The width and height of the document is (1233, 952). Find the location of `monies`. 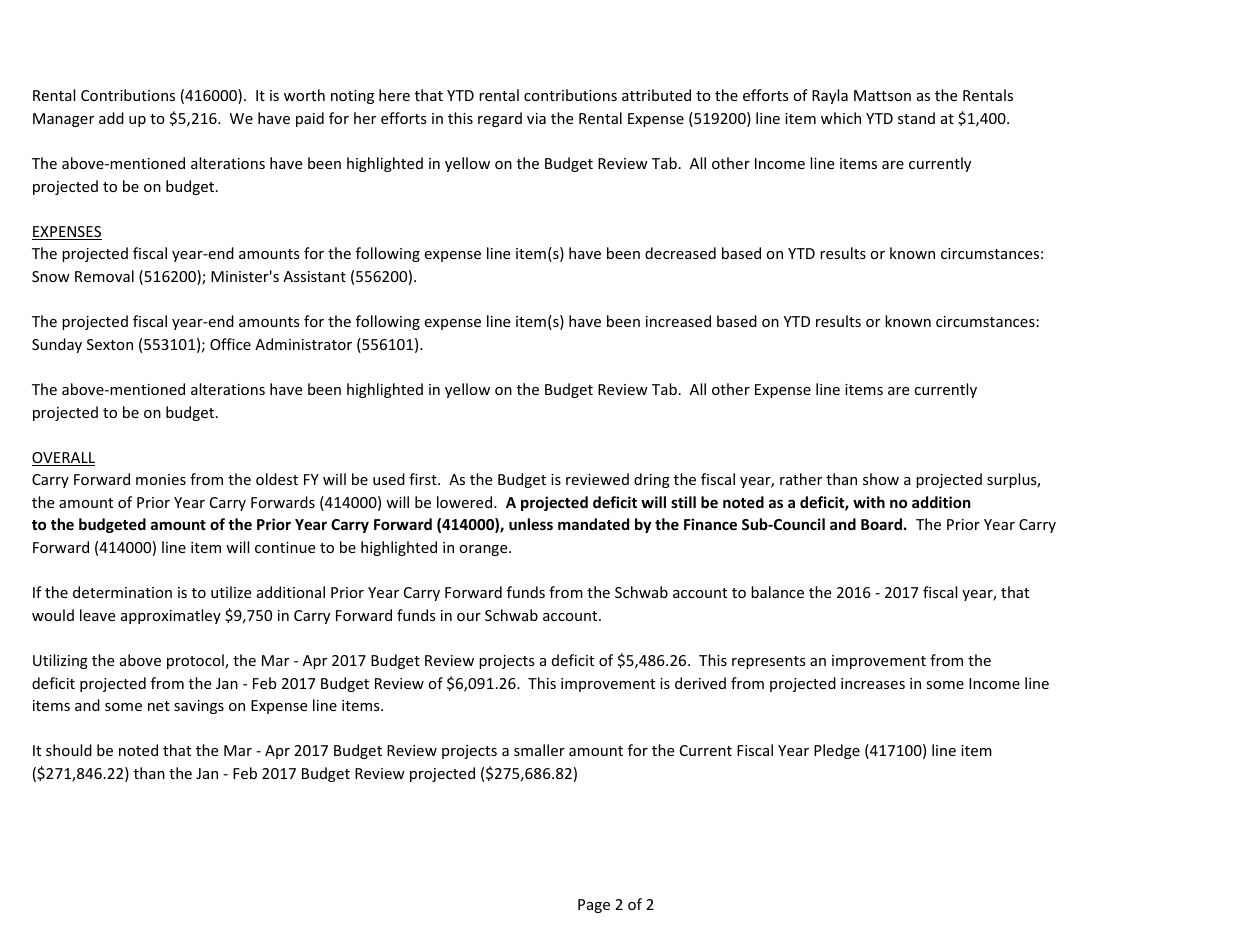

monies is located at coordinates (161, 479).
